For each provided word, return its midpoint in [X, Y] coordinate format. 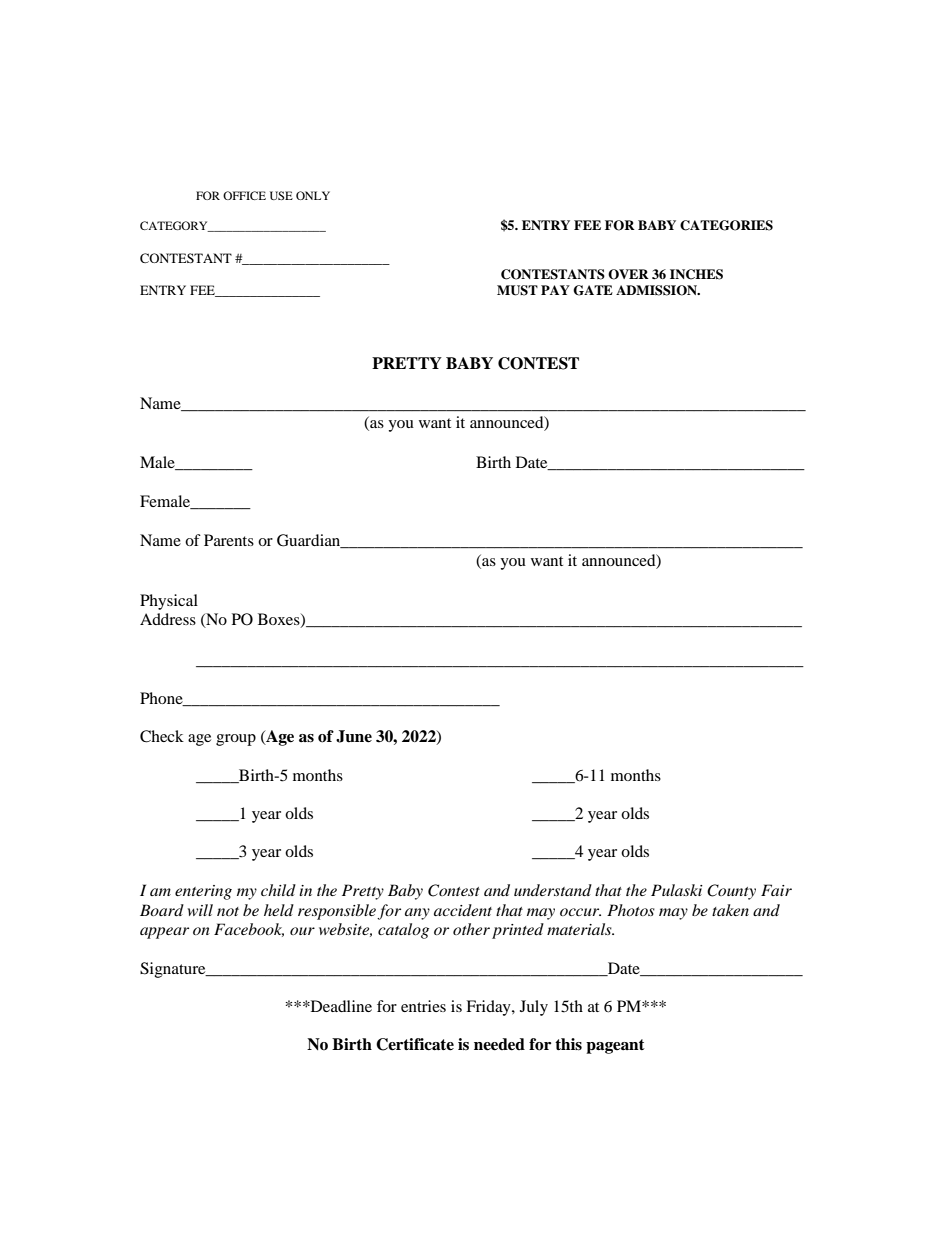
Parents [229, 540]
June [354, 736]
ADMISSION [657, 290]
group [236, 740]
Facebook [249, 930]
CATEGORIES [726, 225]
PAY [555, 290]
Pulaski [677, 890]
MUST [517, 290]
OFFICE [244, 195]
